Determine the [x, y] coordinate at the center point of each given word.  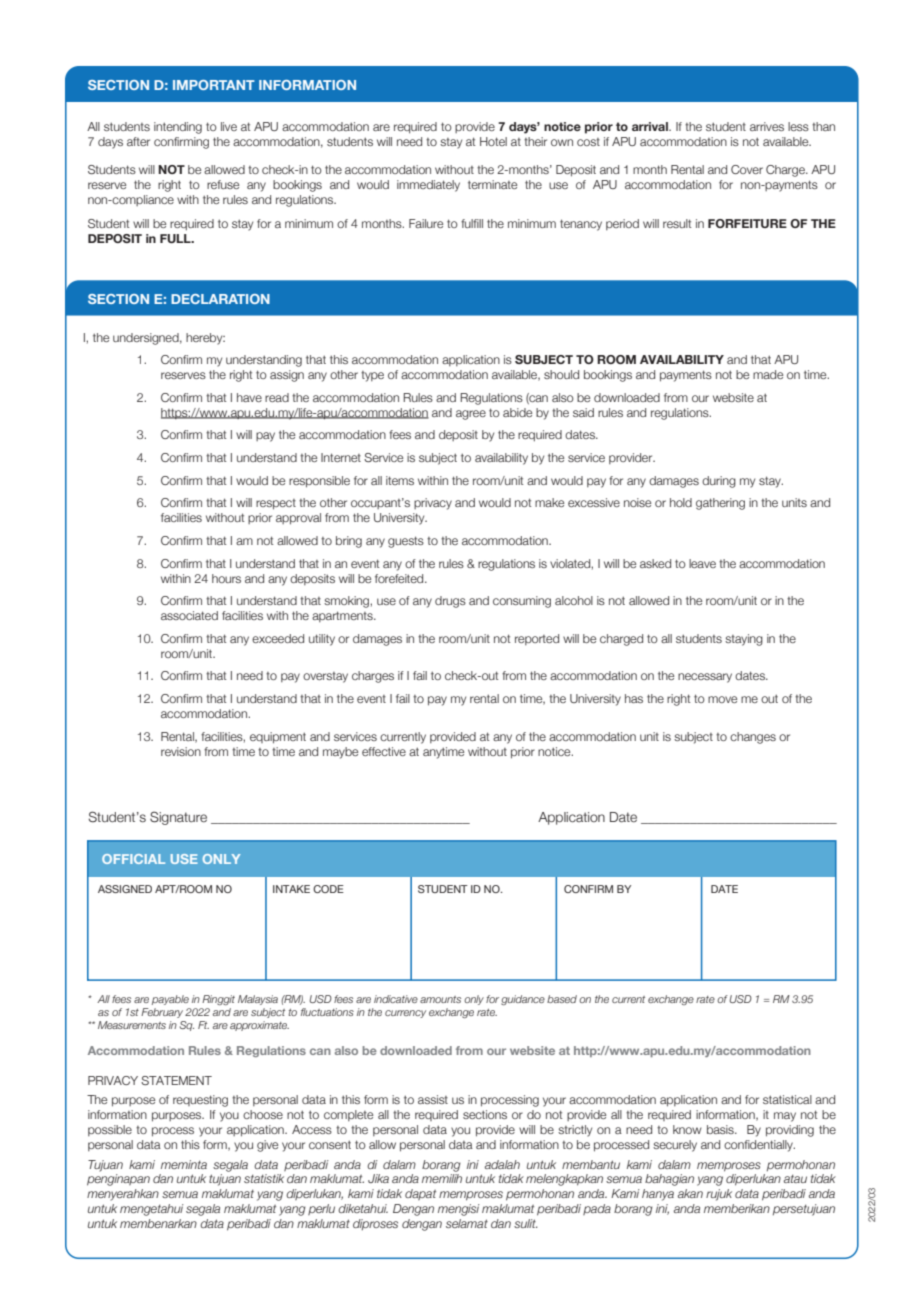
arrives [767, 126]
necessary [705, 678]
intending [178, 128]
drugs [450, 602]
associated [189, 615]
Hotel [493, 141]
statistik [264, 1178]
